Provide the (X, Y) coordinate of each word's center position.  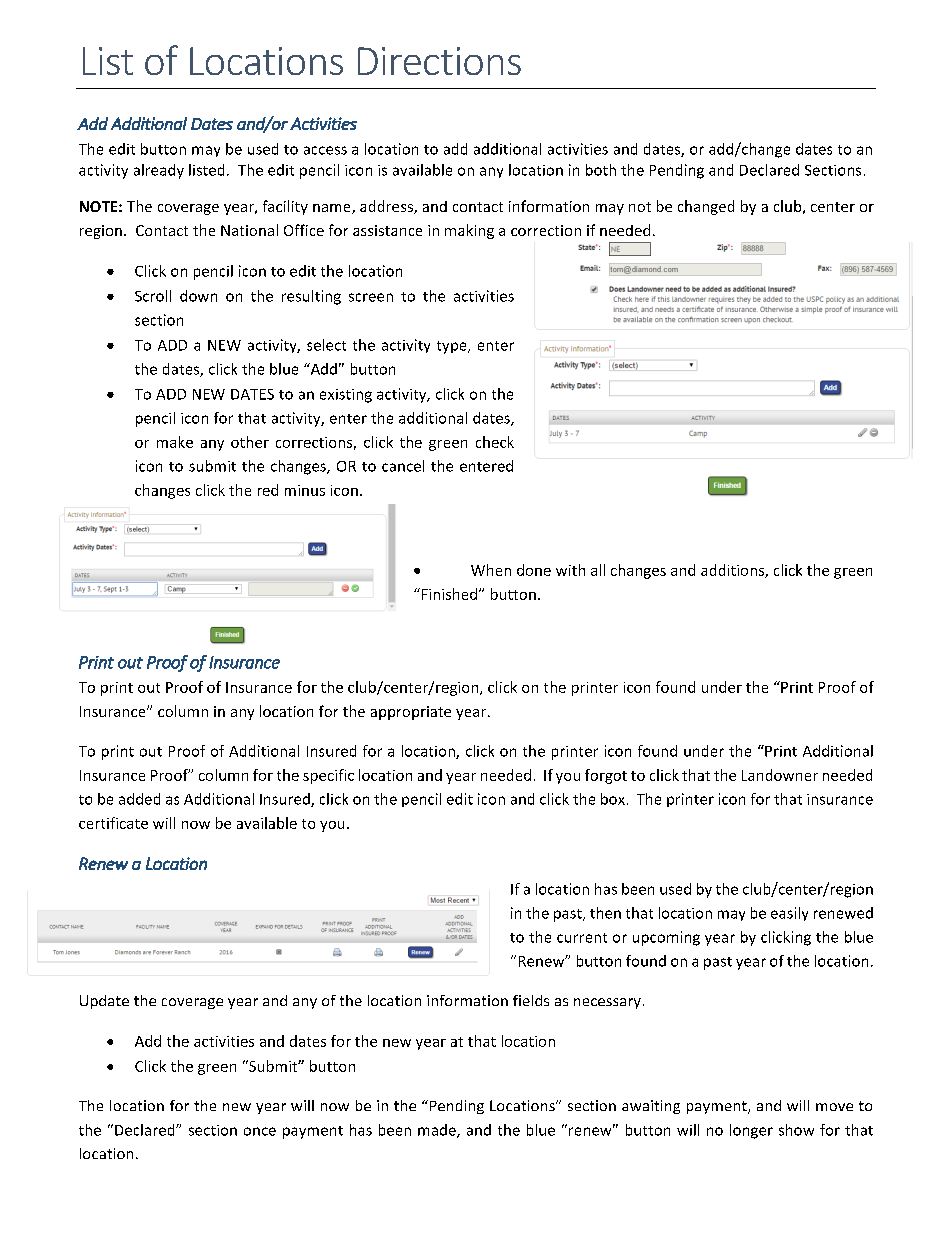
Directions (439, 61)
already (159, 171)
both (601, 170)
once (260, 1131)
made (438, 1131)
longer (751, 1131)
